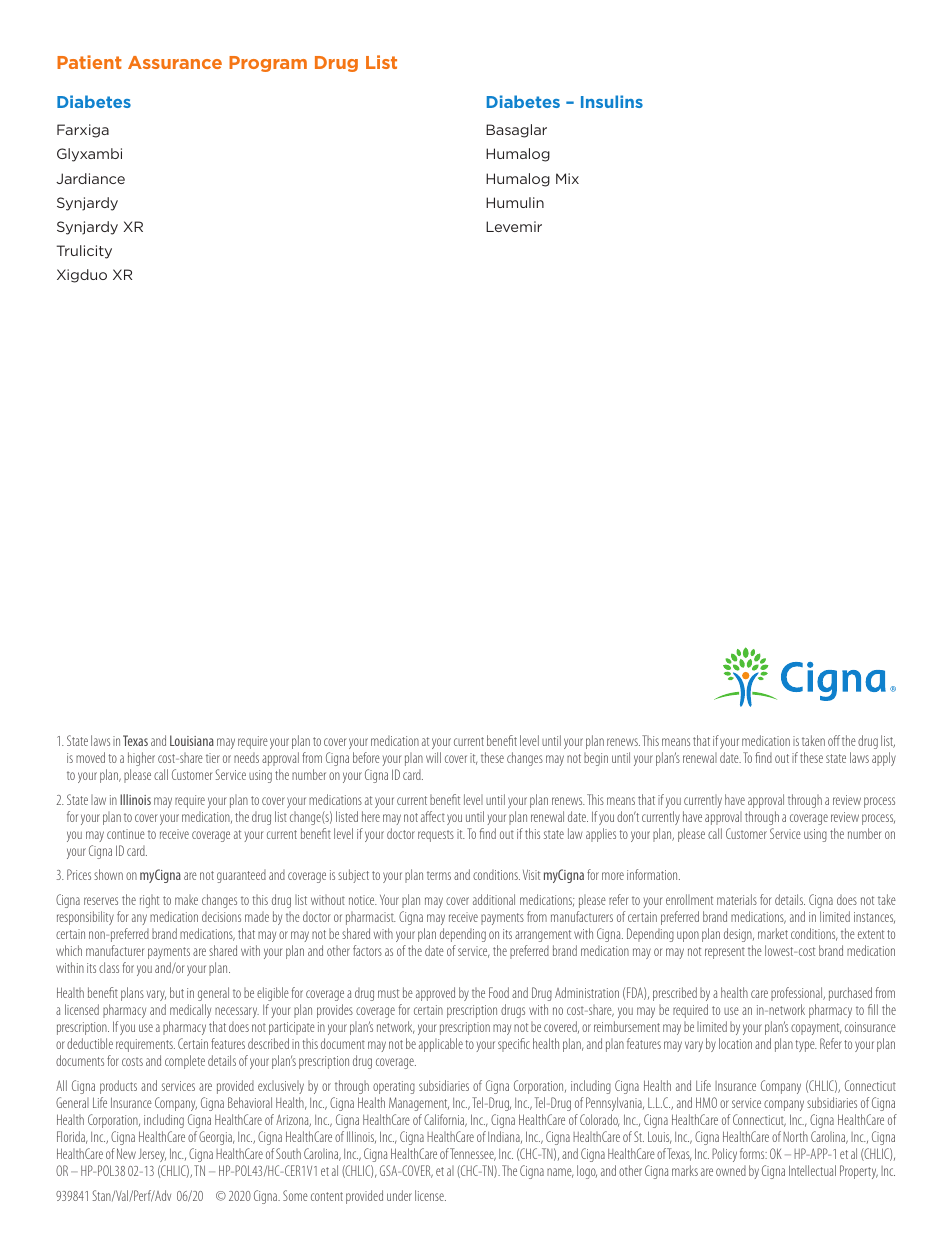 The width and height of the screenshot is (952, 1233). What do you see at coordinates (152, 1155) in the screenshot?
I see `Jersey` at bounding box center [152, 1155].
